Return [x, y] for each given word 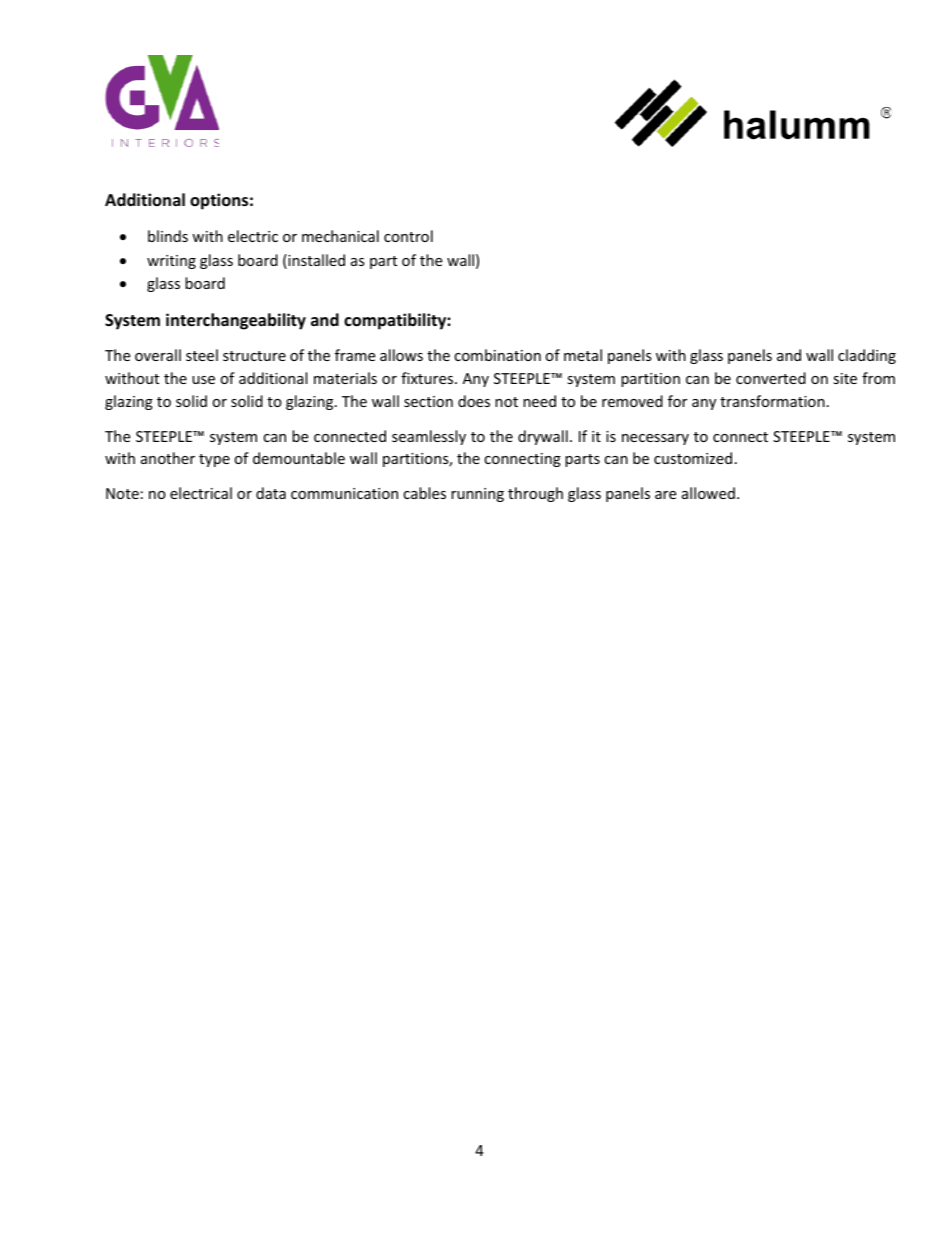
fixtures [428, 378]
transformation [772, 401]
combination [497, 355]
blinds [168, 236]
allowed [708, 493]
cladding [867, 356]
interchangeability [236, 321]
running [477, 495]
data [271, 493]
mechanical [340, 236]
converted [771, 378]
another [168, 458]
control [408, 236]
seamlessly [429, 437]
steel [202, 355]
